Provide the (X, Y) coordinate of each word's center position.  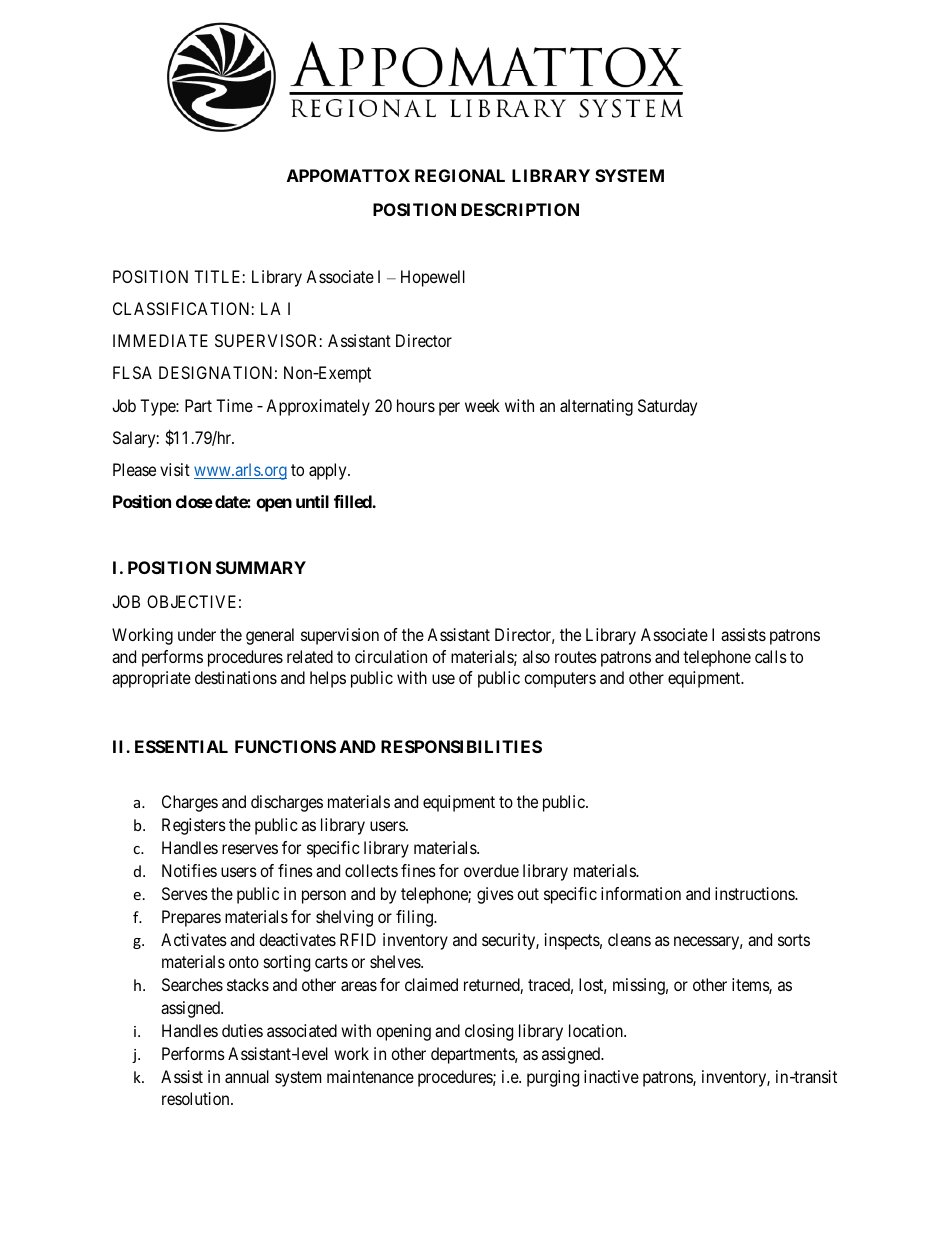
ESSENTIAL (181, 746)
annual (247, 1076)
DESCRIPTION (520, 209)
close (194, 501)
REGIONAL (460, 175)
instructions (755, 893)
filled (353, 501)
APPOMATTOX (348, 175)
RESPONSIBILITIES (461, 746)
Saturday (667, 407)
